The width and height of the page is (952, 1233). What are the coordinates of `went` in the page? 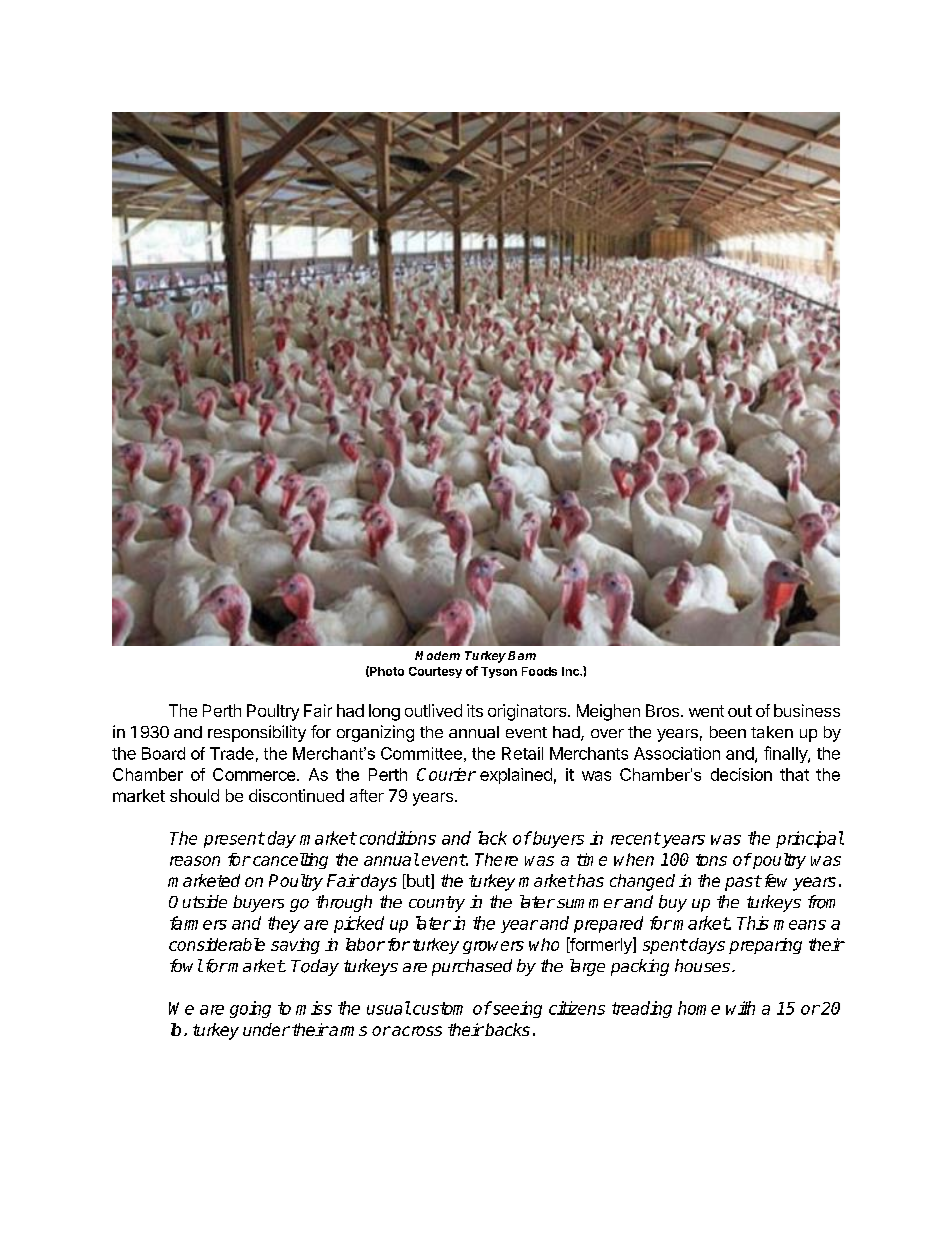 It's located at (706, 711).
